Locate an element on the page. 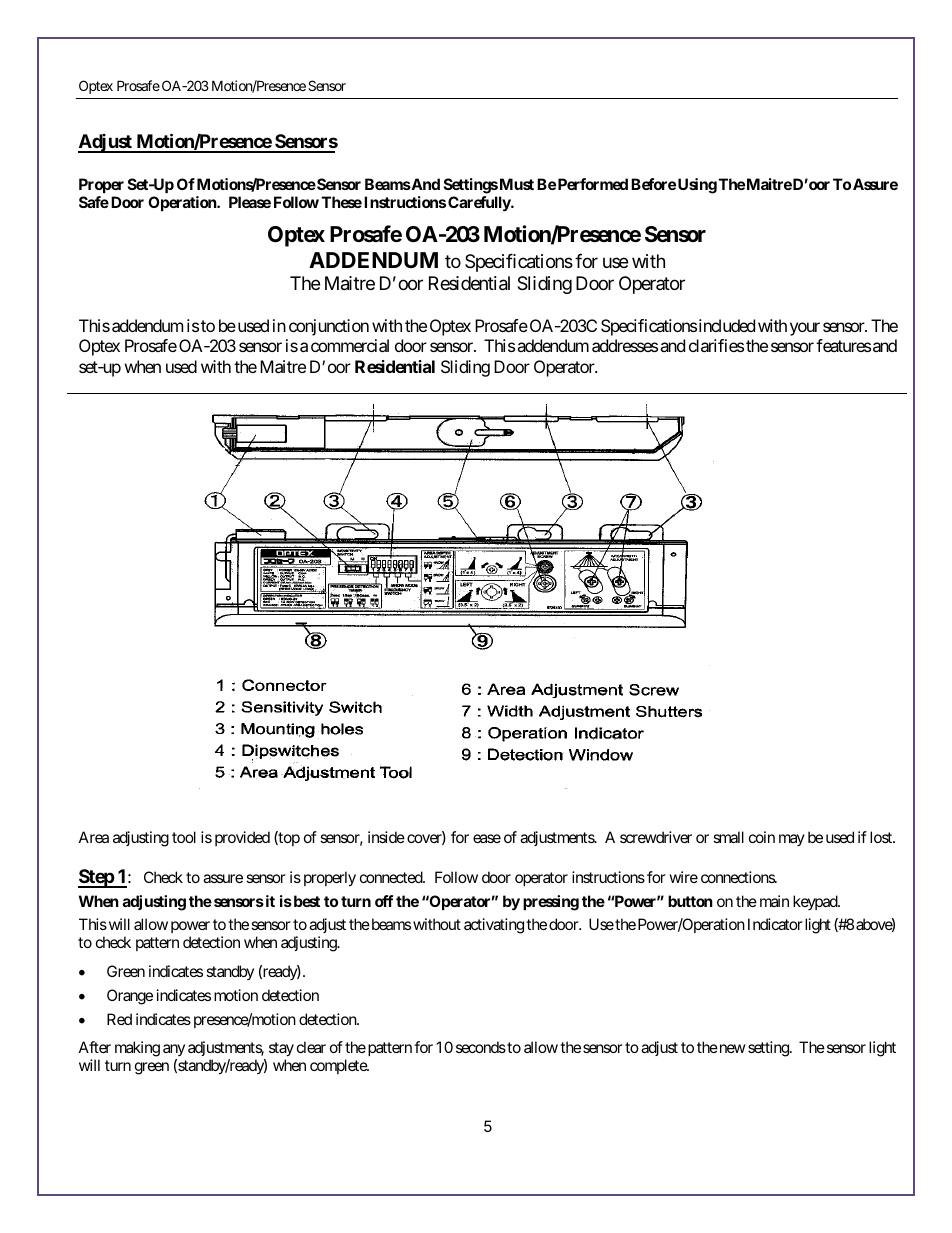  any is located at coordinates (174, 1050).
